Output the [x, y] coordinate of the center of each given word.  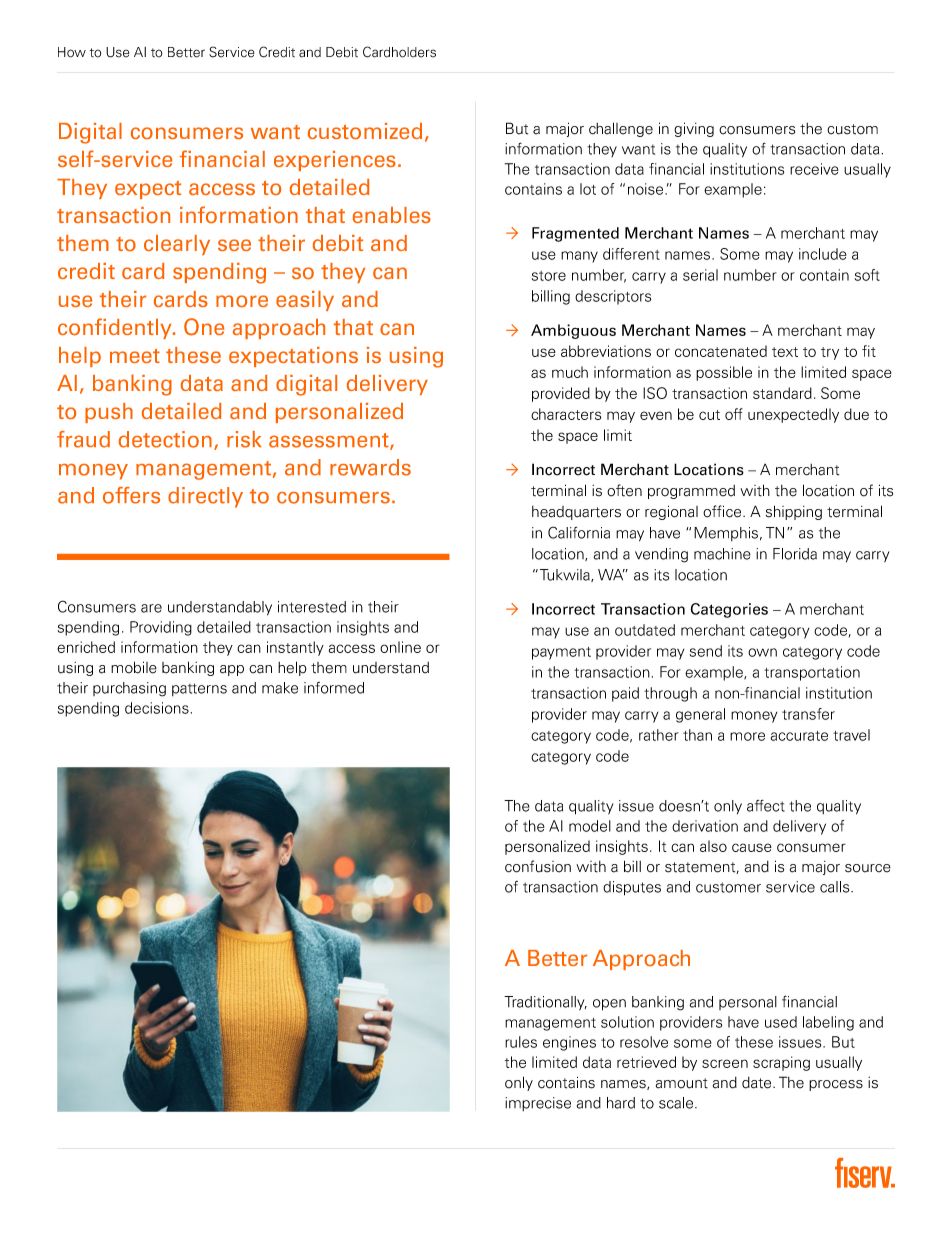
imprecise [538, 1104]
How [72, 52]
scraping [781, 1063]
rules [521, 1042]
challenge [621, 129]
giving [694, 129]
